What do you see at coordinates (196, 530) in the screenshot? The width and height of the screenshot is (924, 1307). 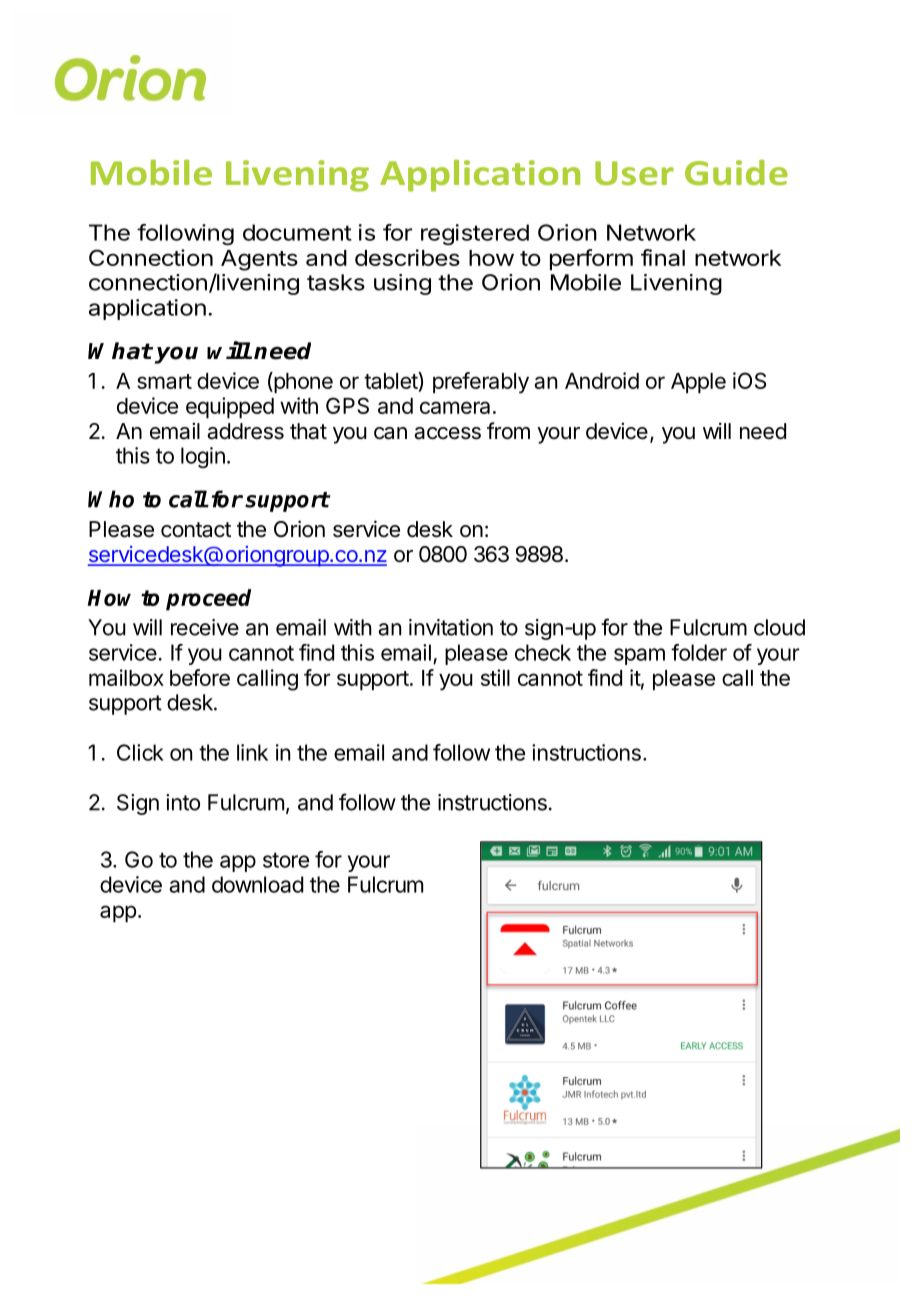 I see `contact` at bounding box center [196, 530].
